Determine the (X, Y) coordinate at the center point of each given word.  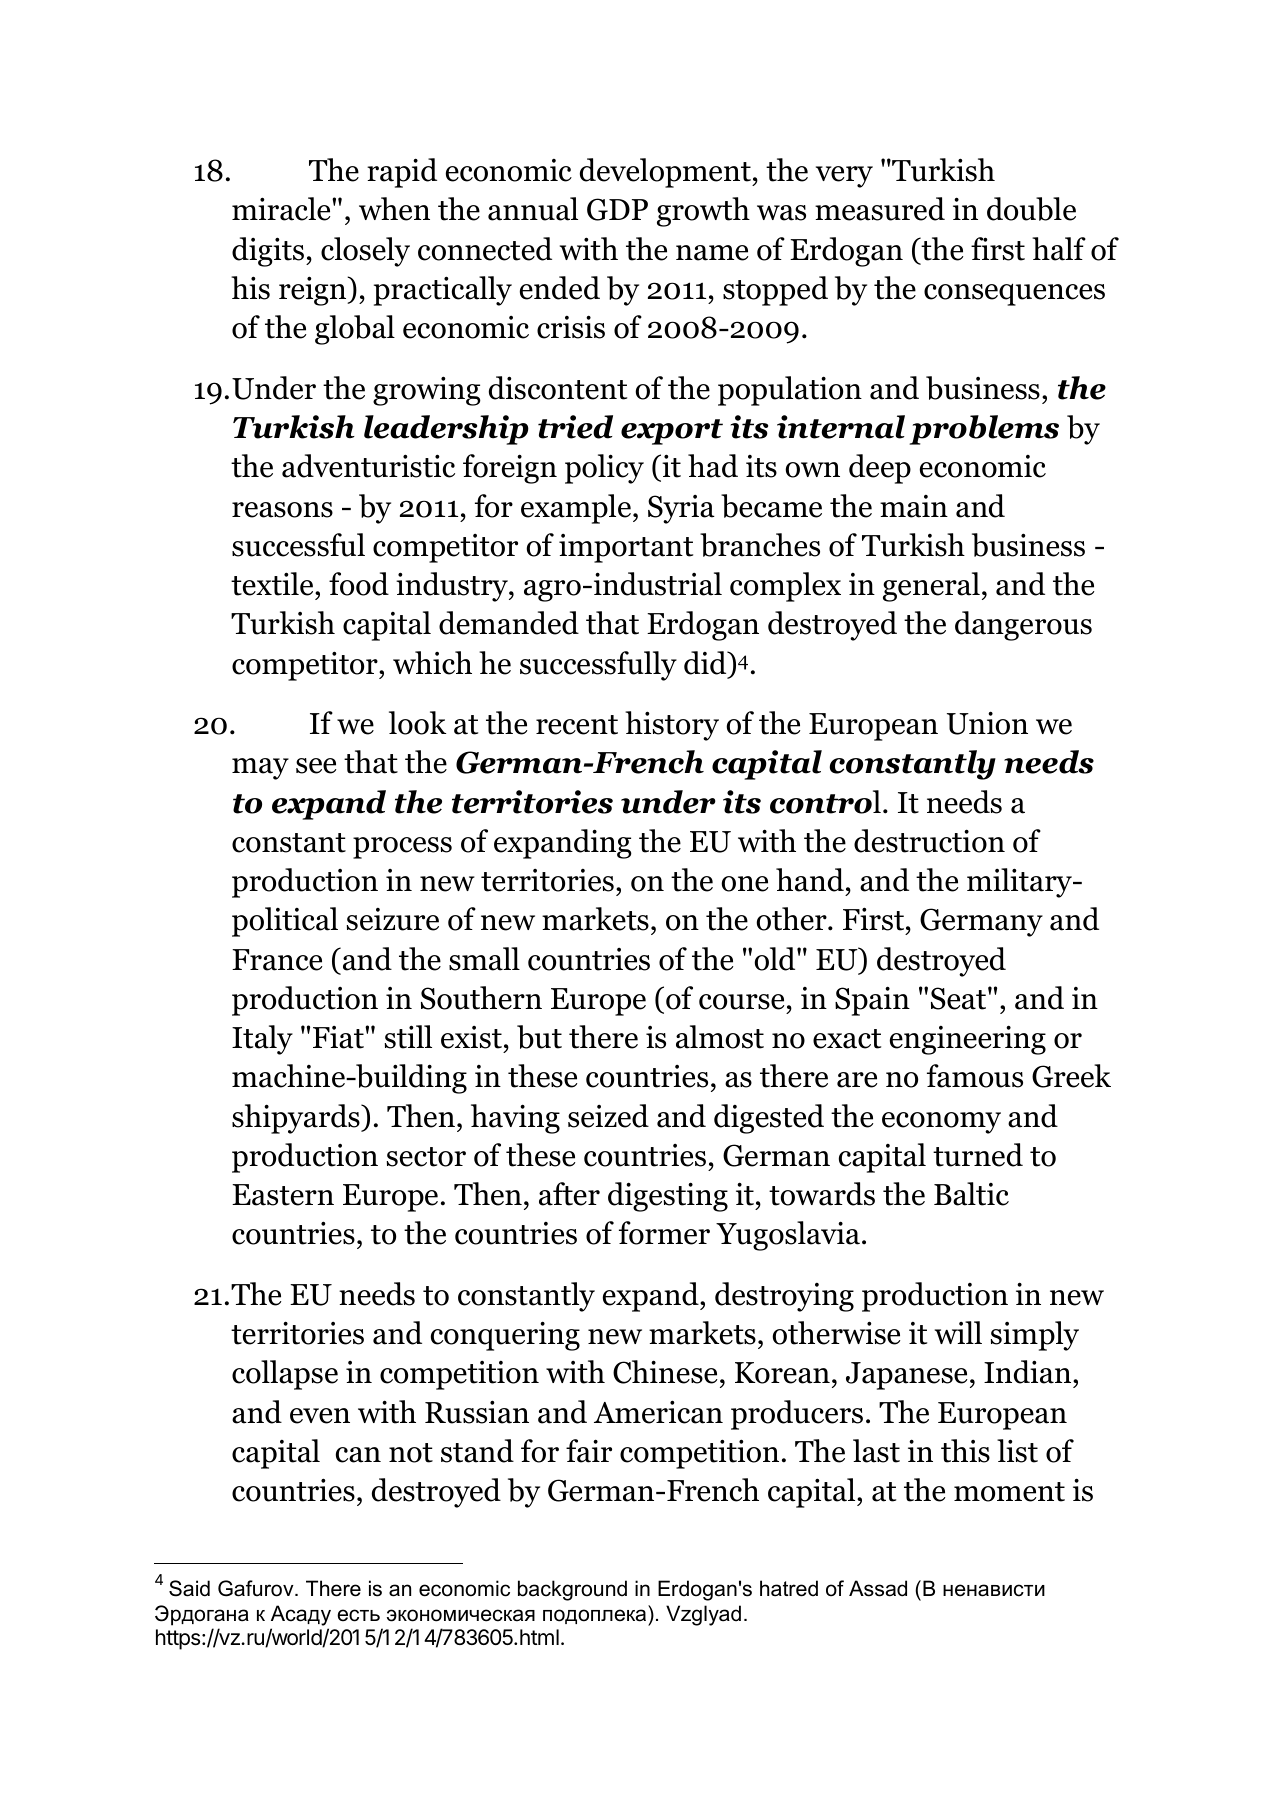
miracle (282, 209)
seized (608, 1116)
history (672, 726)
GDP (617, 209)
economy (941, 1123)
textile (273, 584)
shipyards (297, 1119)
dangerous (1023, 626)
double (1031, 209)
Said (189, 1588)
